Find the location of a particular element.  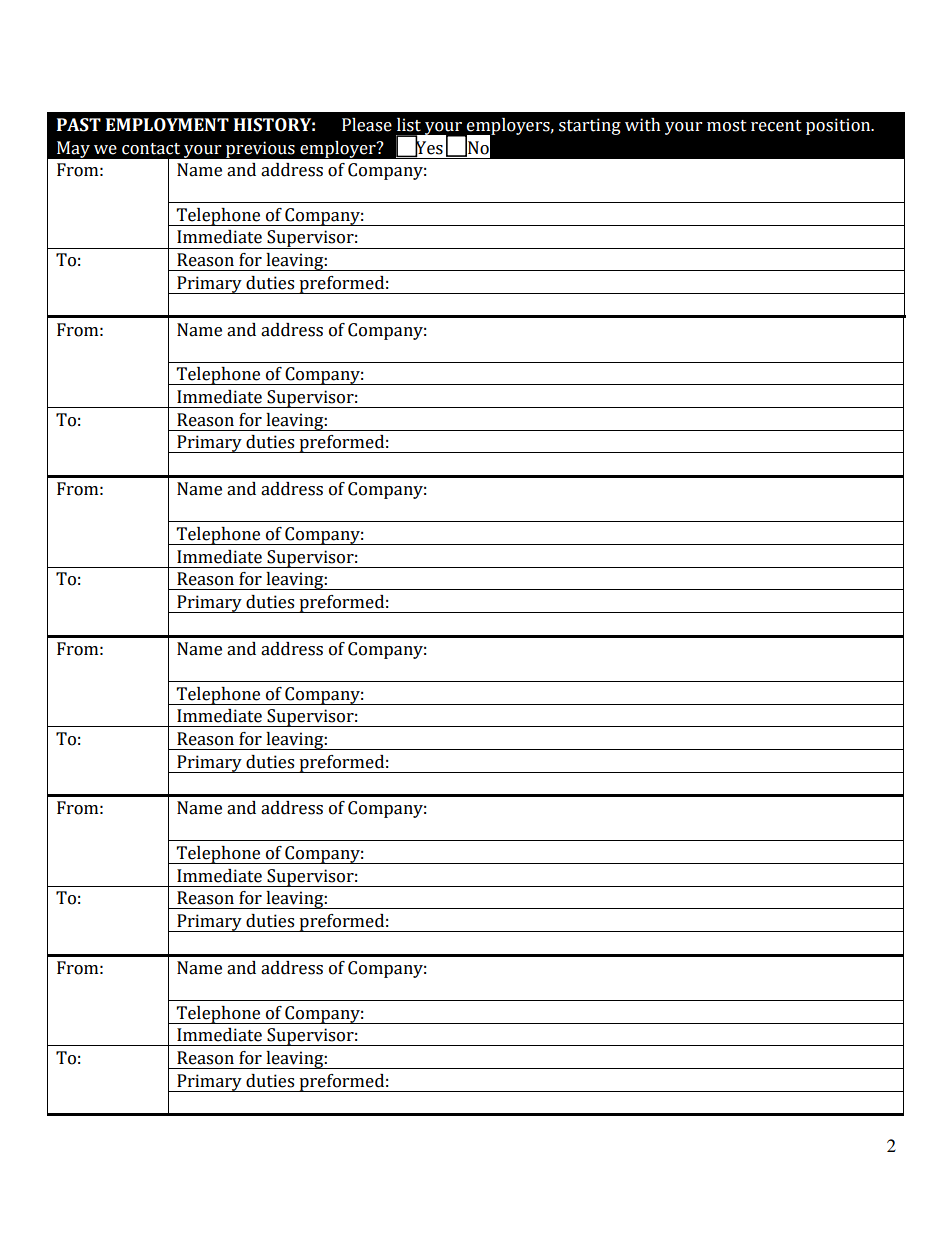

Please is located at coordinates (367, 125).
